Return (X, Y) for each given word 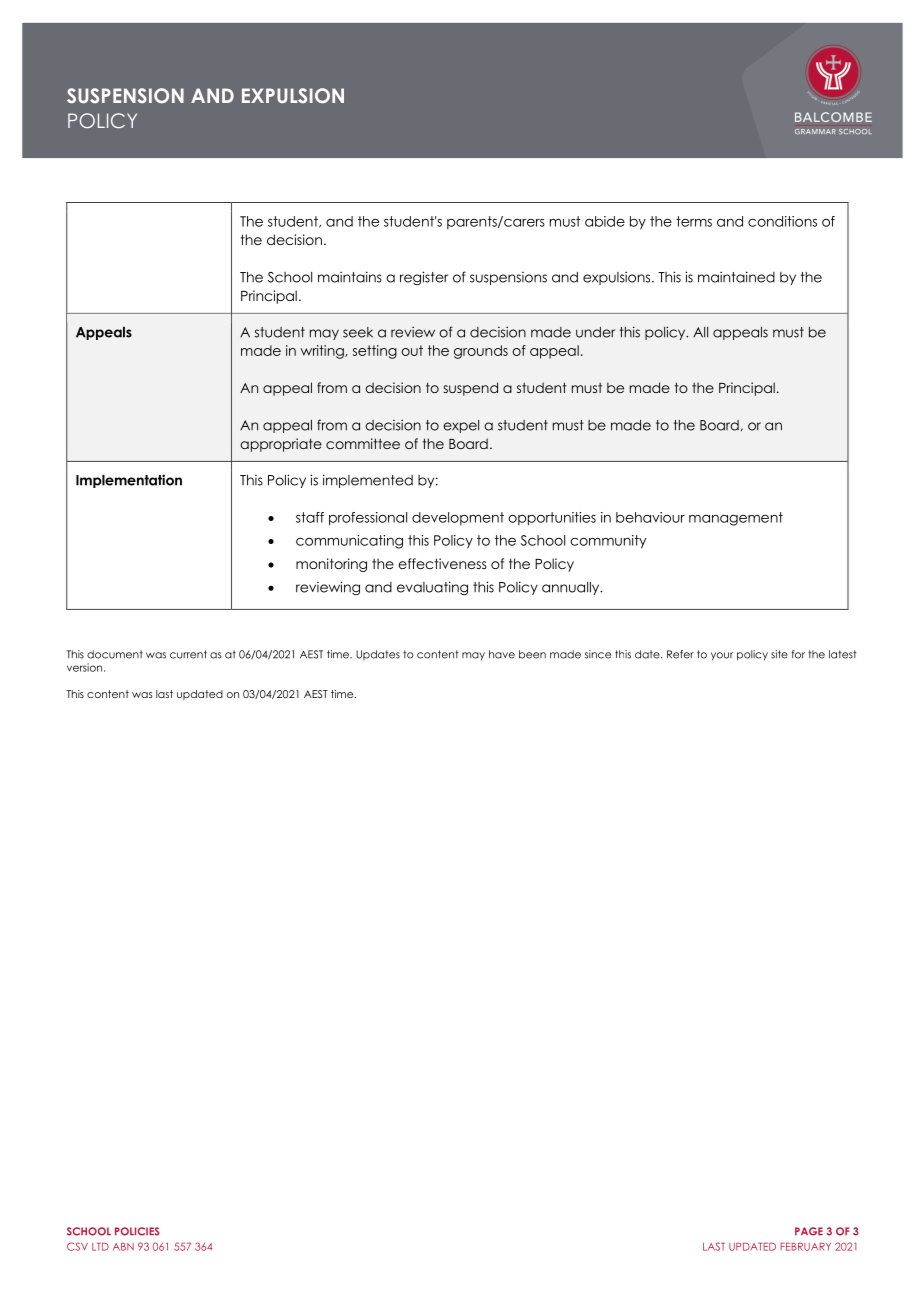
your (722, 656)
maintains (350, 277)
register (424, 278)
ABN (123, 1247)
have (502, 654)
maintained (736, 277)
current (188, 654)
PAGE (809, 1231)
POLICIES (137, 1231)
